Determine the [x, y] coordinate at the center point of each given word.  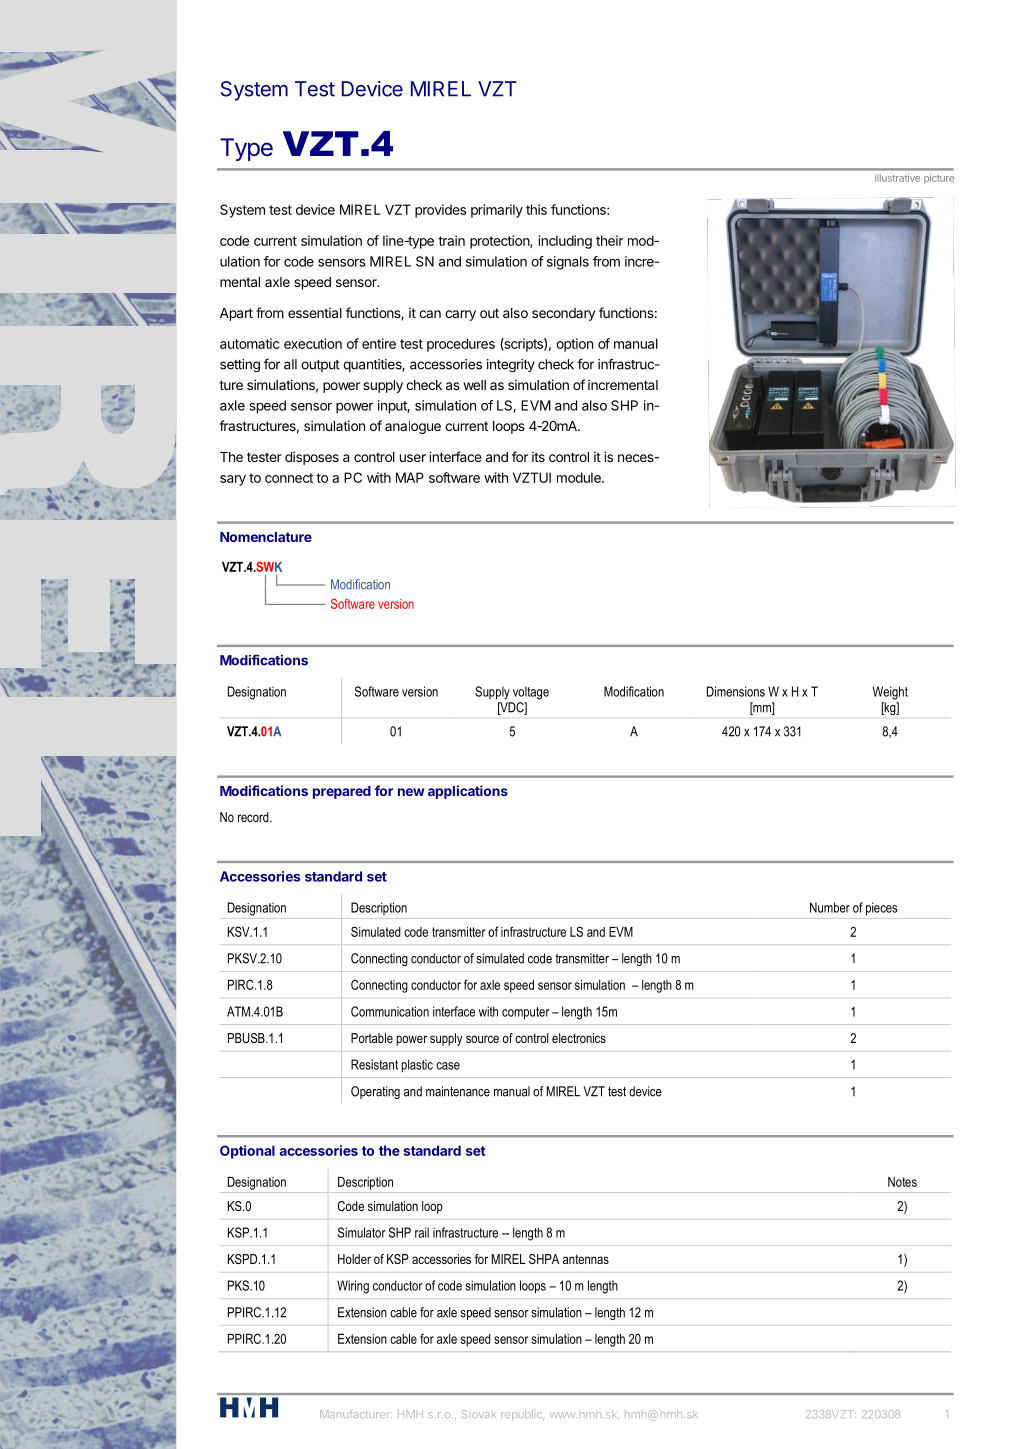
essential [315, 312]
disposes [312, 458]
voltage [531, 693]
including [565, 242]
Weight [890, 693]
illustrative [897, 178]
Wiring [353, 1287]
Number [830, 907]
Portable [372, 1038]
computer [526, 1013]
